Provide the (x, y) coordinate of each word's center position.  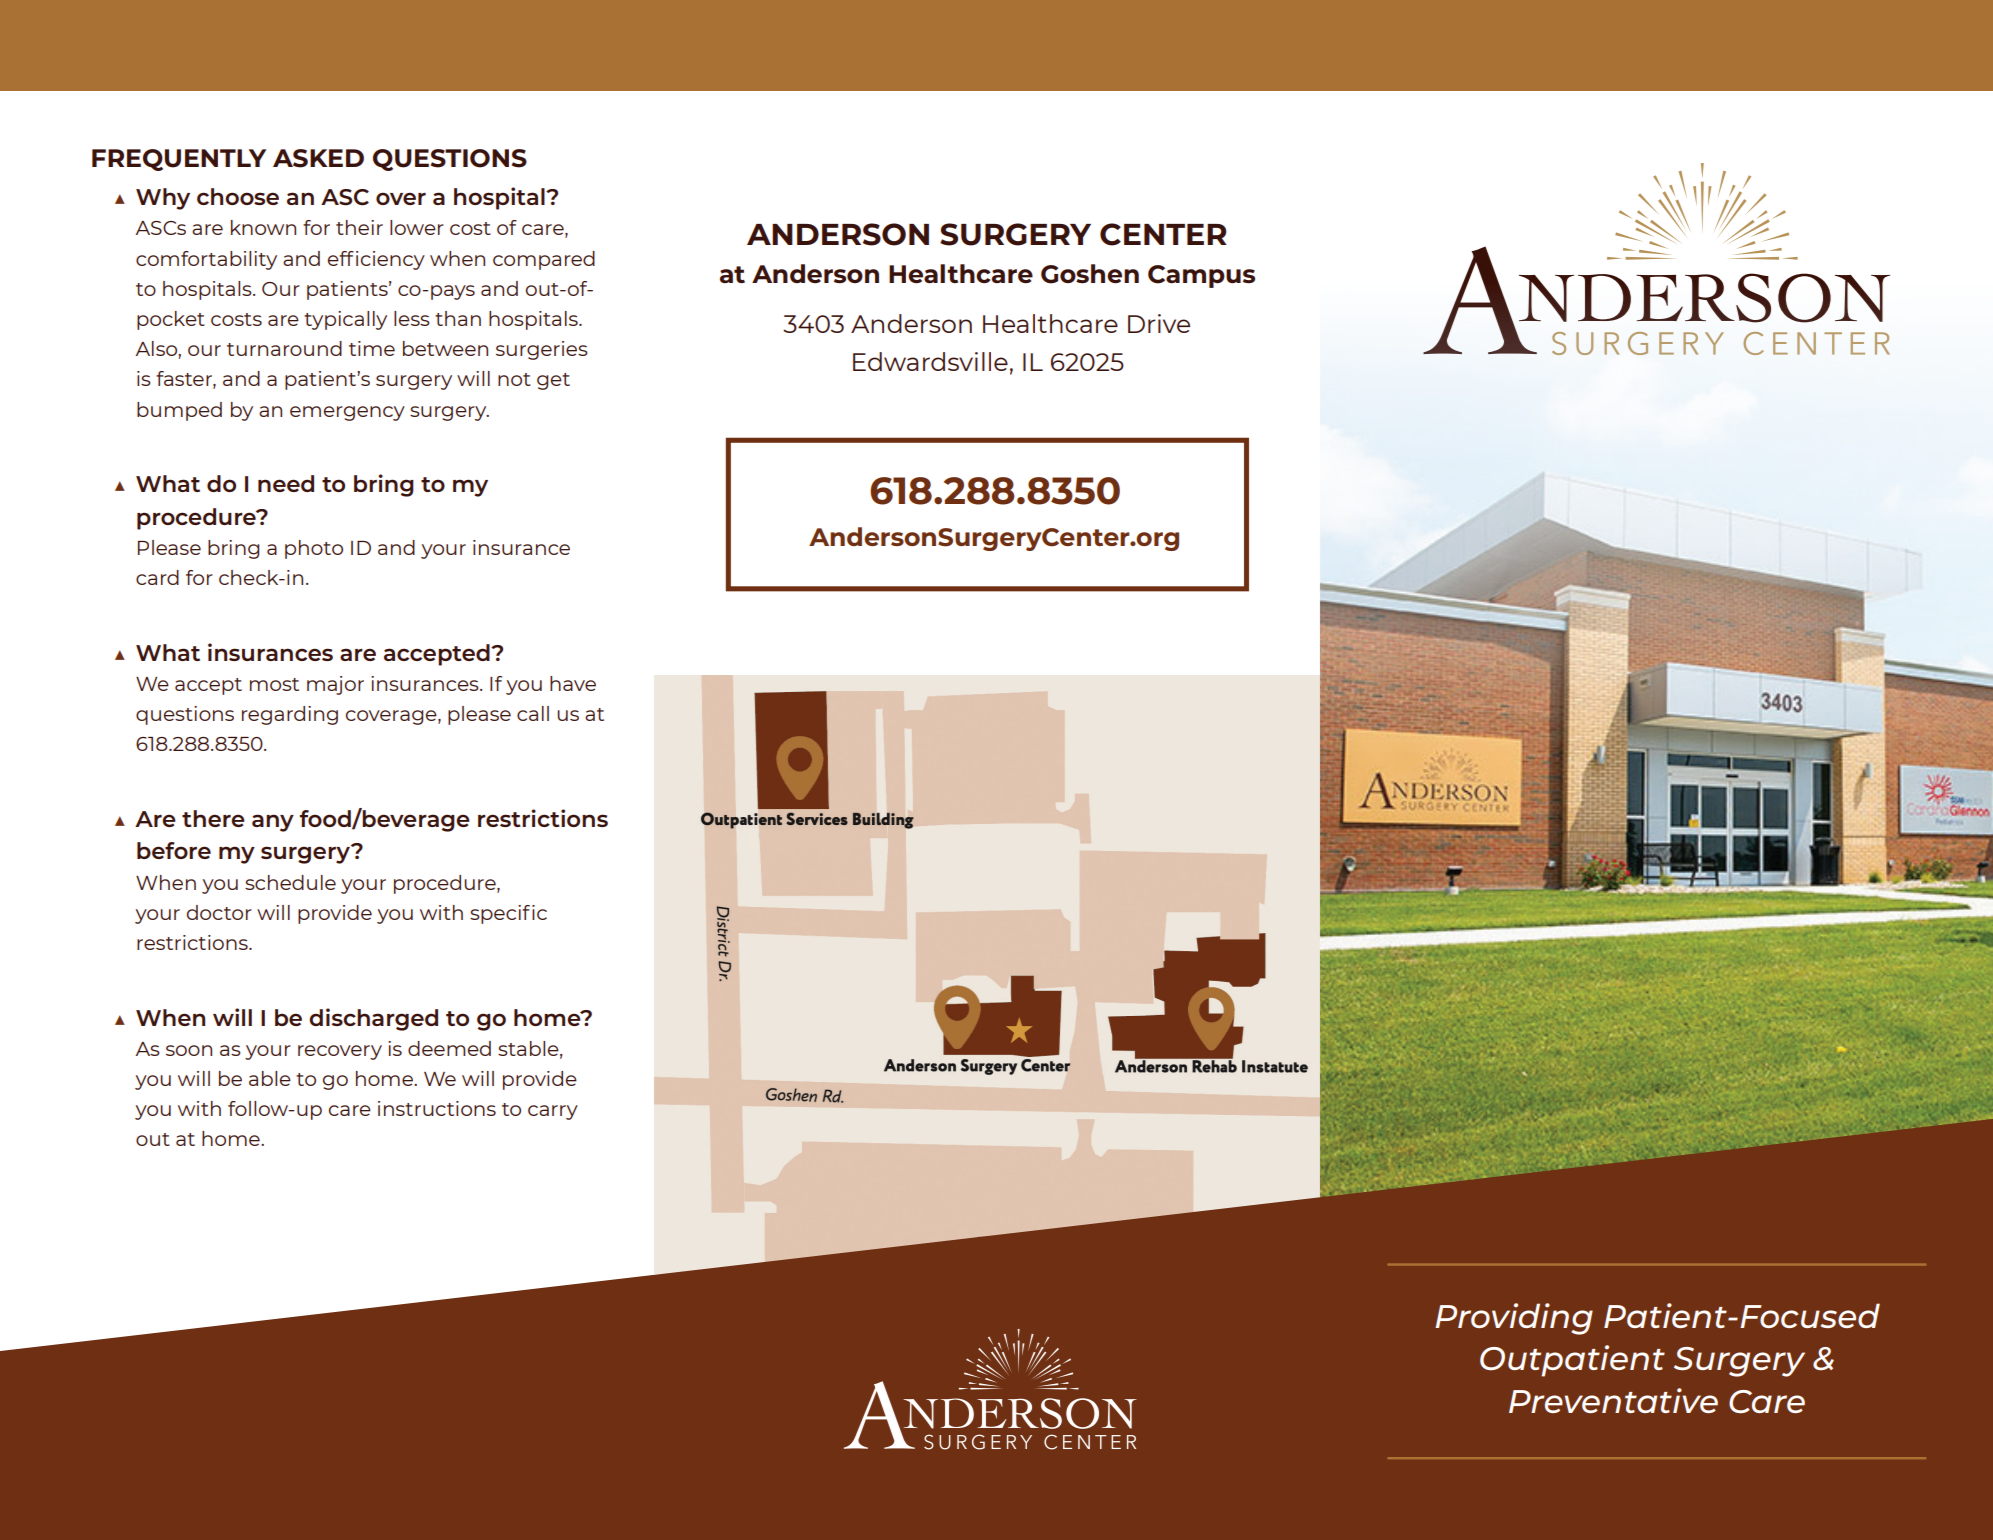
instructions (437, 1108)
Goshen (1090, 274)
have (573, 683)
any (273, 823)
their (359, 227)
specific (508, 914)
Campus (1201, 276)
